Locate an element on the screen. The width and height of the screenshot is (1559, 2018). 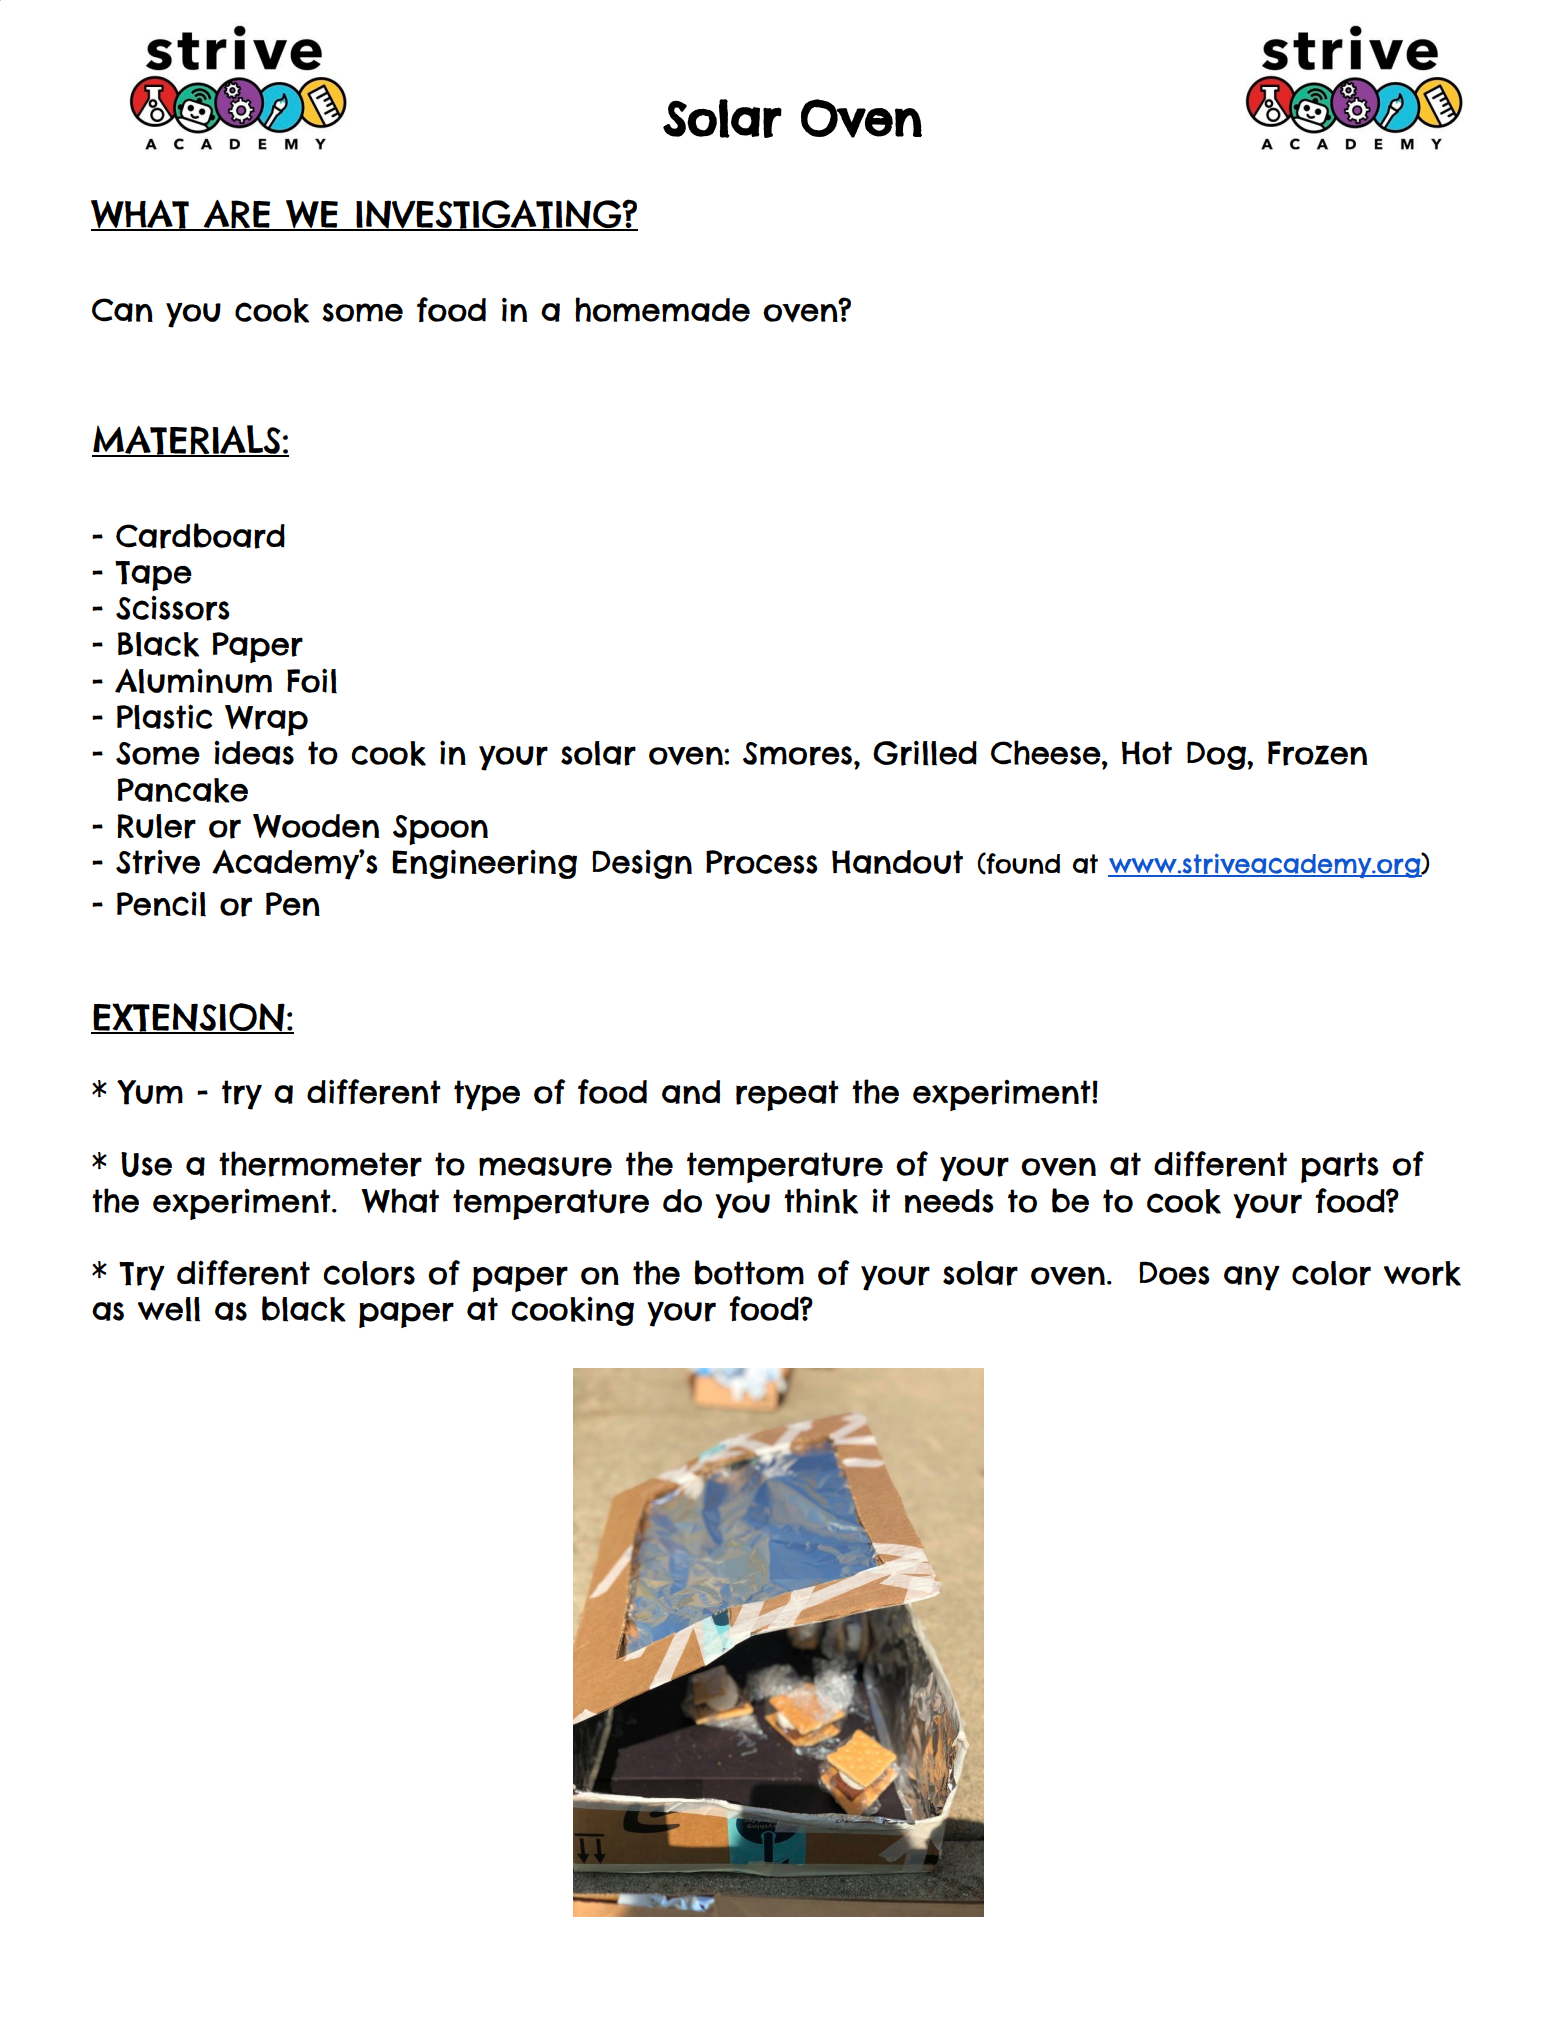
Can is located at coordinates (122, 310).
